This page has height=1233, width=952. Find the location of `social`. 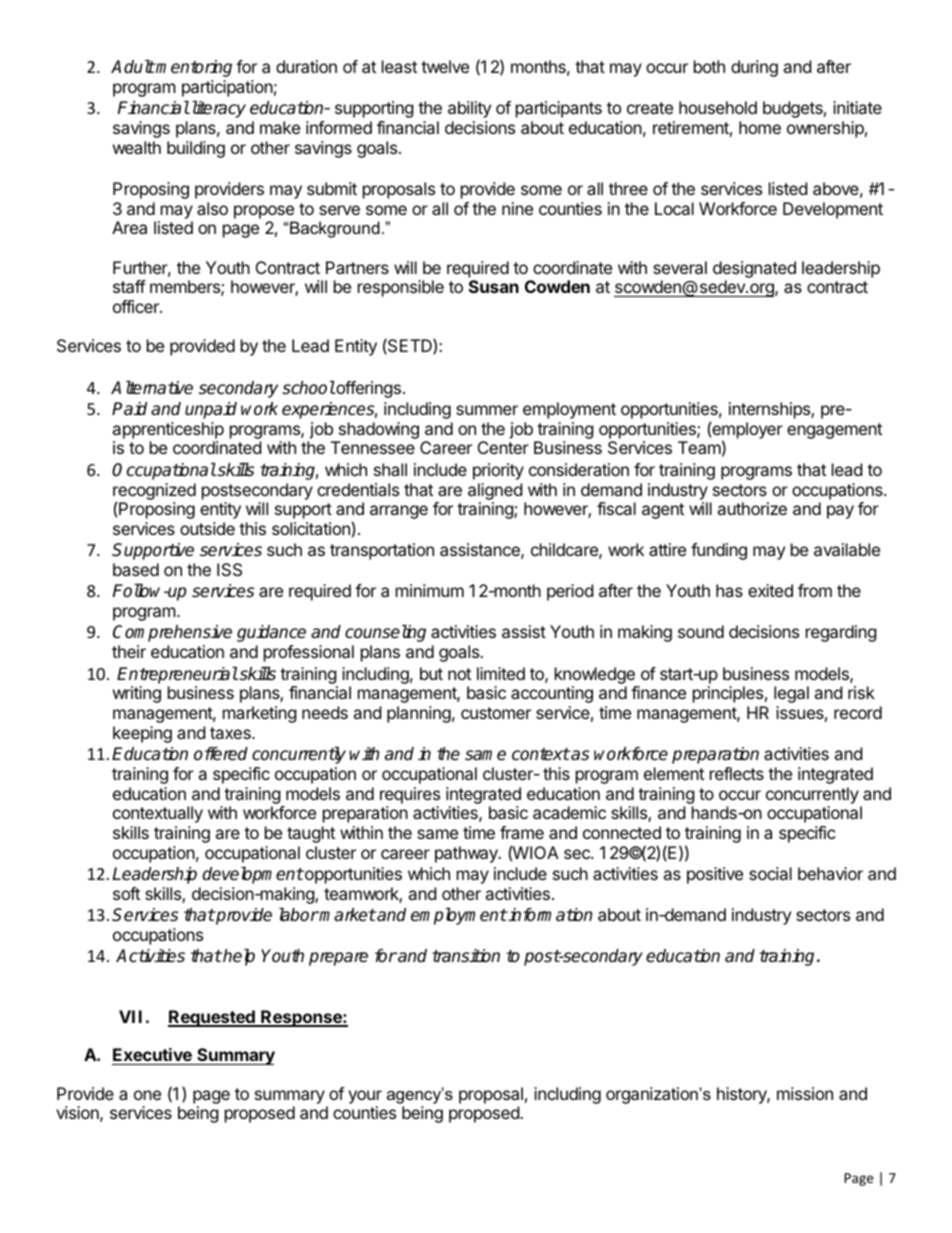

social is located at coordinates (770, 873).
